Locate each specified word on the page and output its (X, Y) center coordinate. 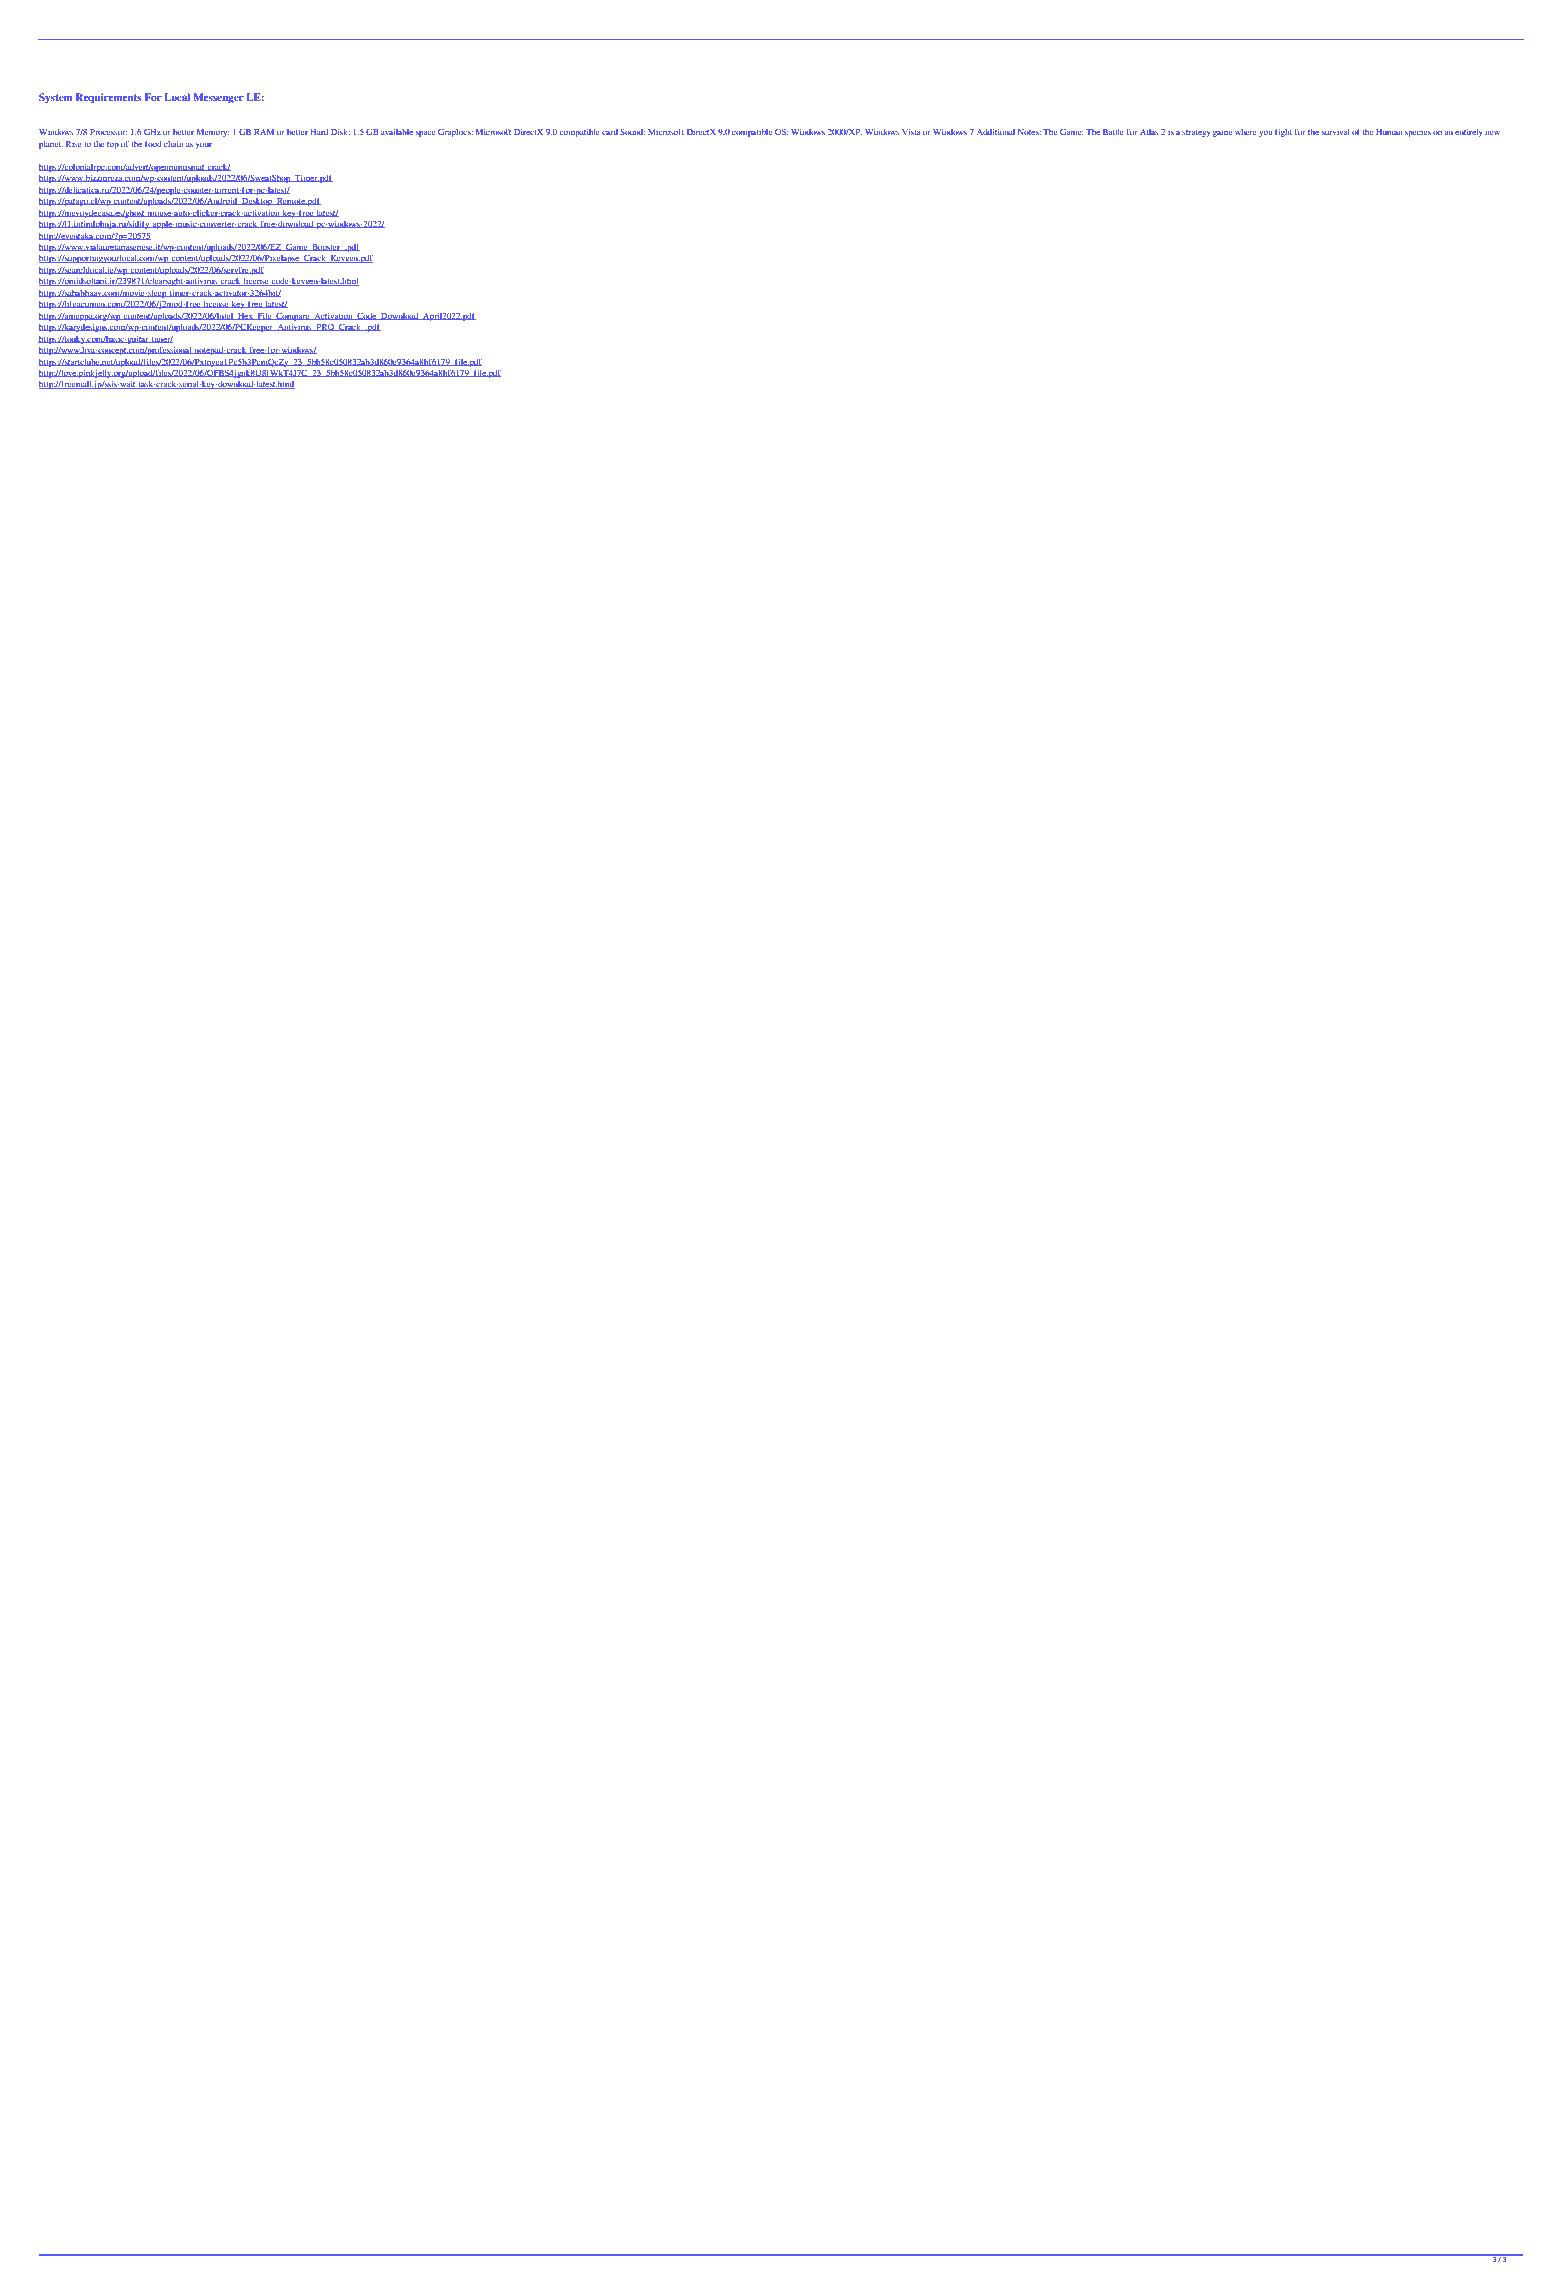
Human (1389, 132)
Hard (319, 132)
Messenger (218, 98)
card (610, 132)
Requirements (108, 98)
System (55, 98)
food (153, 143)
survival (1335, 132)
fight (1283, 132)
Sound (632, 131)
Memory (212, 133)
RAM (264, 132)
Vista (911, 132)
